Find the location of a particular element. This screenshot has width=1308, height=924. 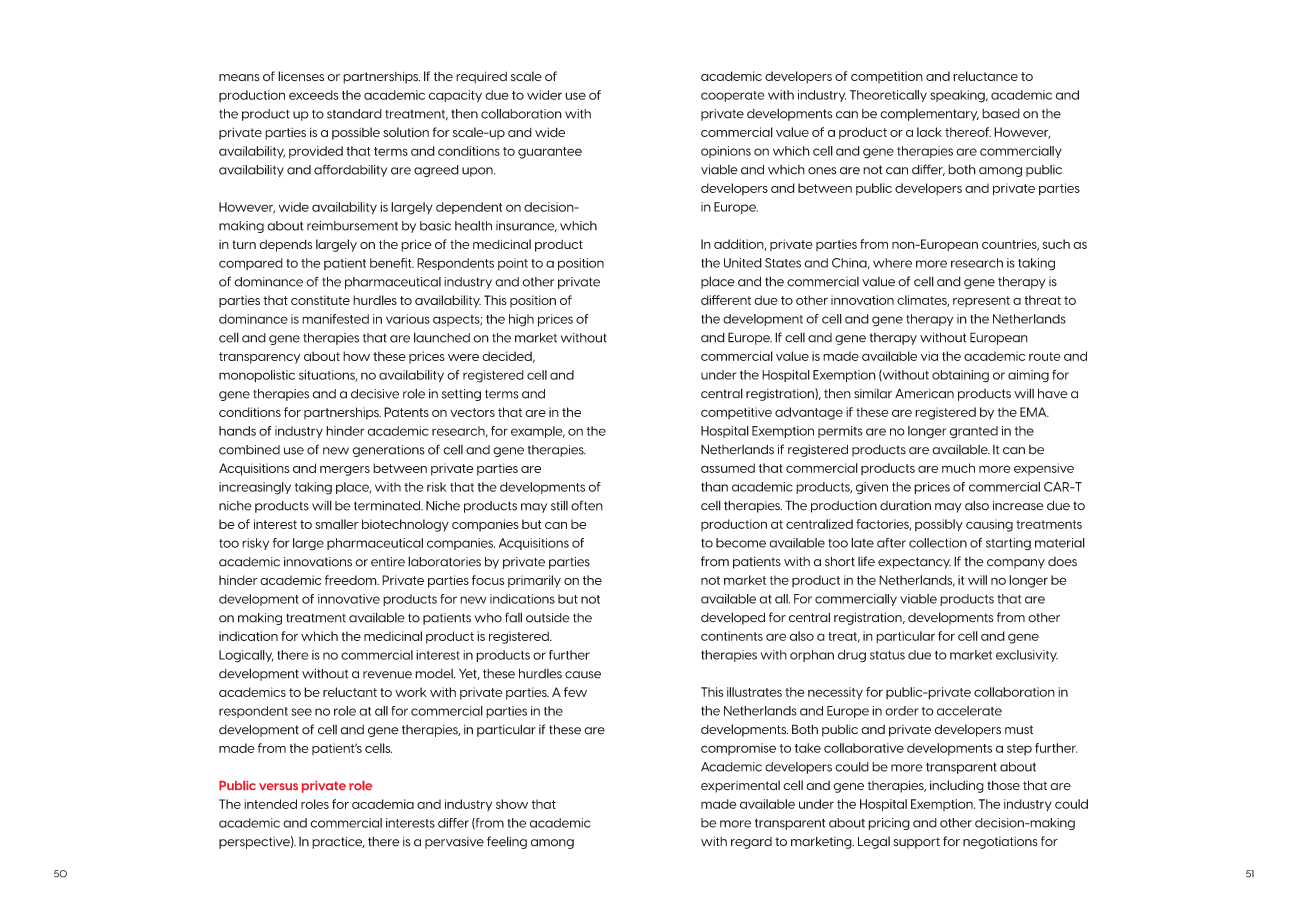

assumed is located at coordinates (728, 468).
